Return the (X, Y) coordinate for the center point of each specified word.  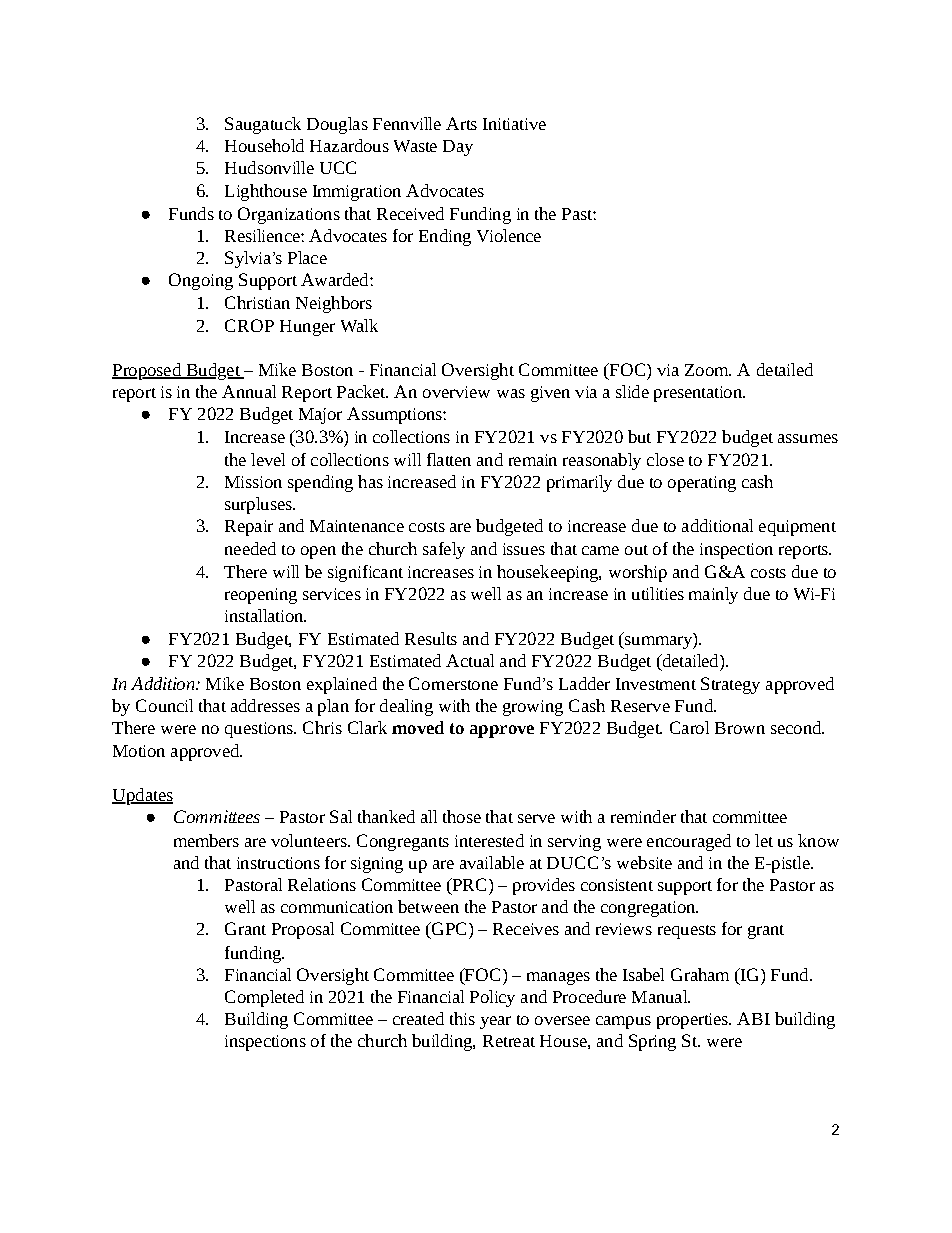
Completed (264, 998)
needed (250, 548)
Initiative (514, 124)
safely (444, 550)
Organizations (289, 215)
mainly (713, 595)
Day (458, 148)
